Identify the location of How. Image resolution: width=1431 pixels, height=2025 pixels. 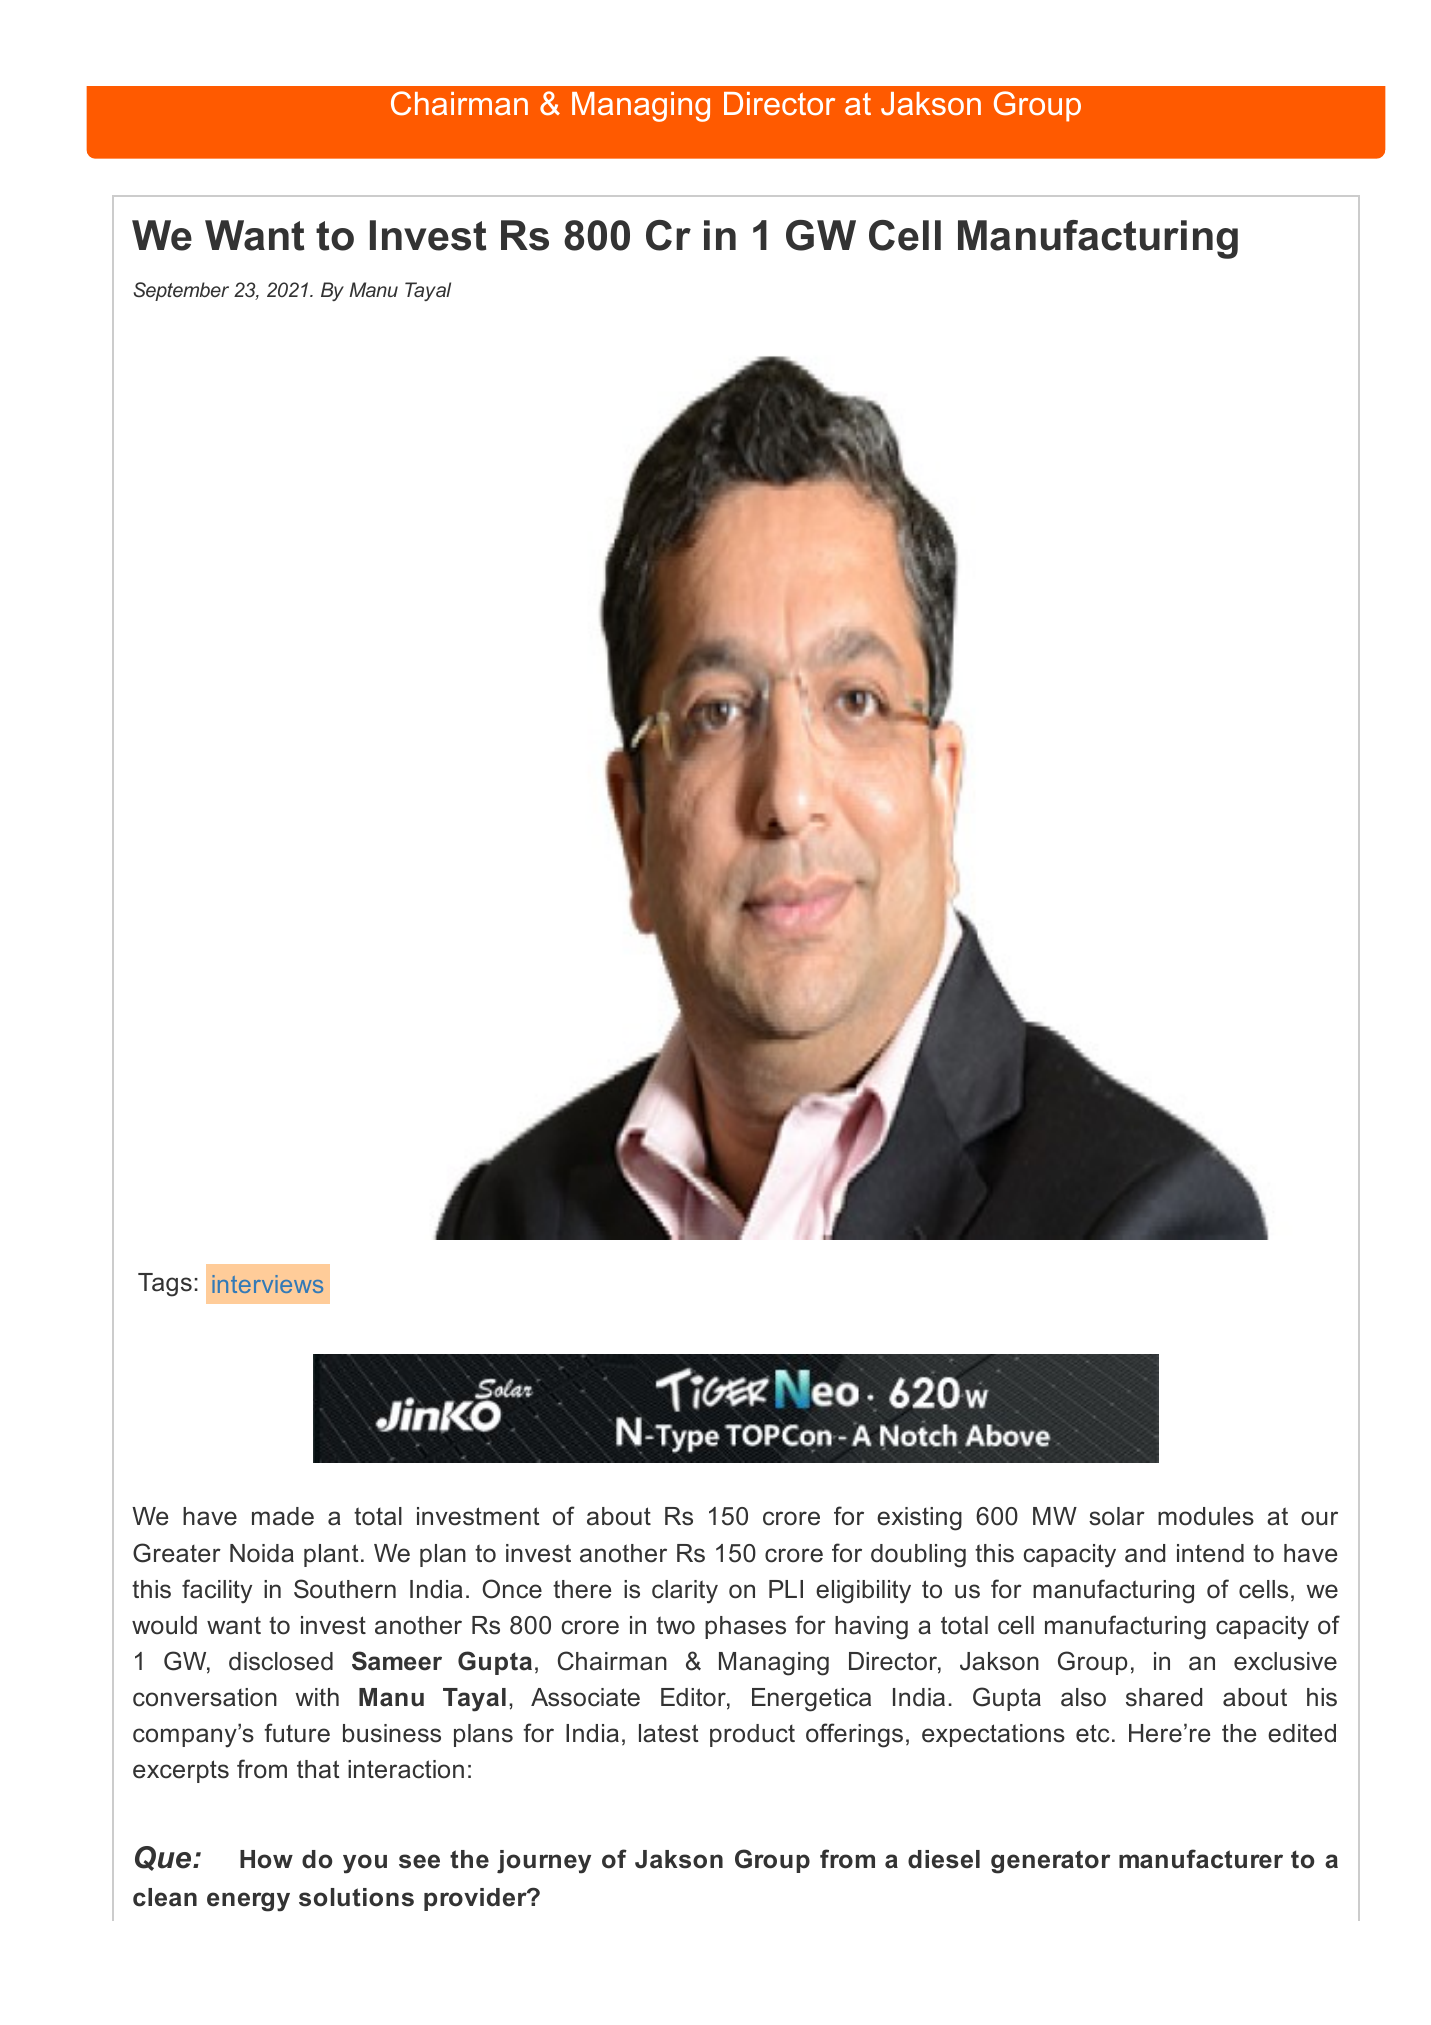
(266, 1859).
